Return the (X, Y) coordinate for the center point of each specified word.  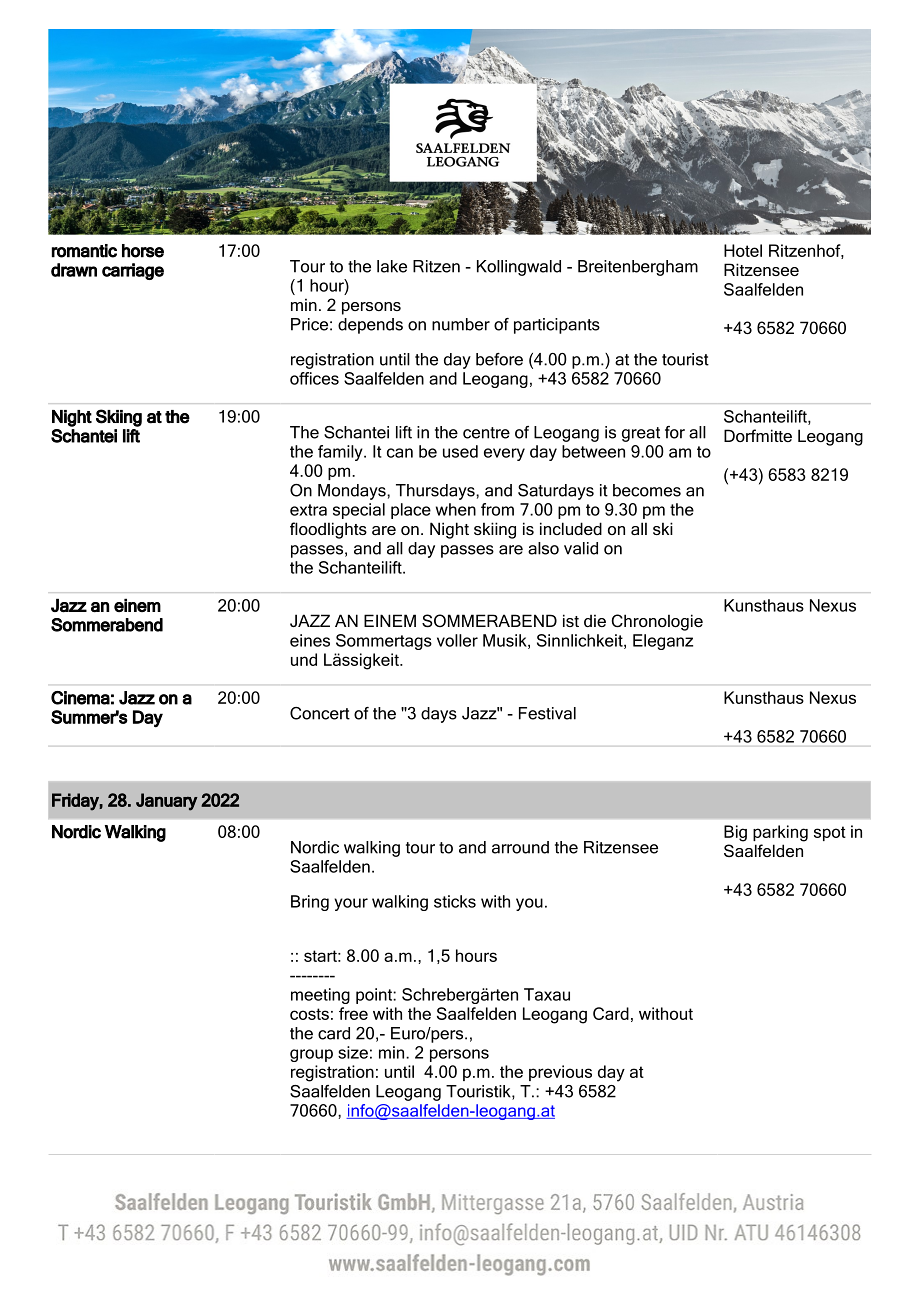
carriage (133, 271)
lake (392, 266)
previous (560, 1073)
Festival (547, 713)
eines (310, 640)
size (353, 1052)
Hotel (743, 250)
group (311, 1055)
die (595, 620)
